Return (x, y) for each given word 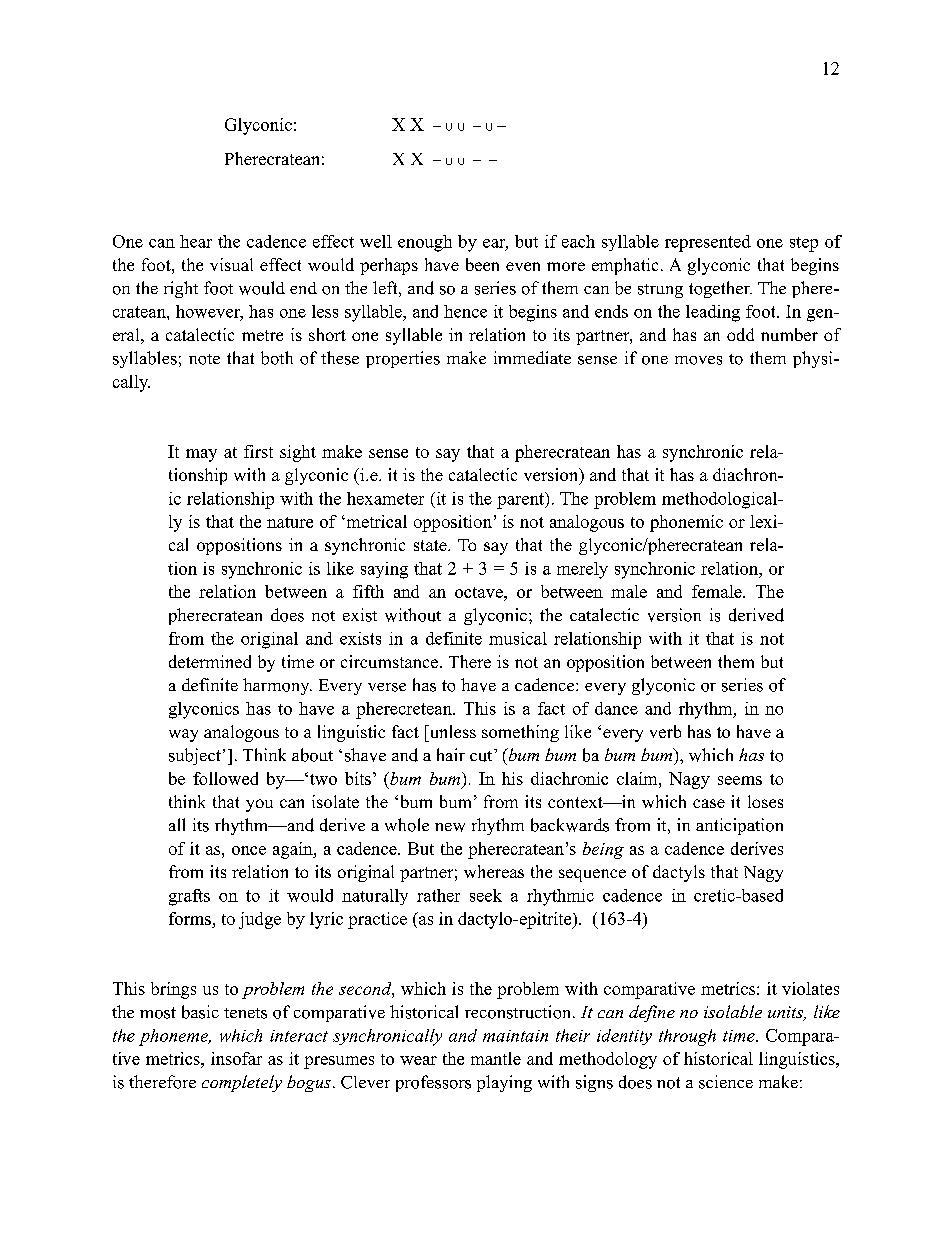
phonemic (686, 523)
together (720, 289)
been (482, 264)
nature (290, 522)
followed (225, 778)
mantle (496, 1058)
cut (482, 755)
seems (740, 780)
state (431, 545)
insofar (236, 1058)
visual (231, 264)
